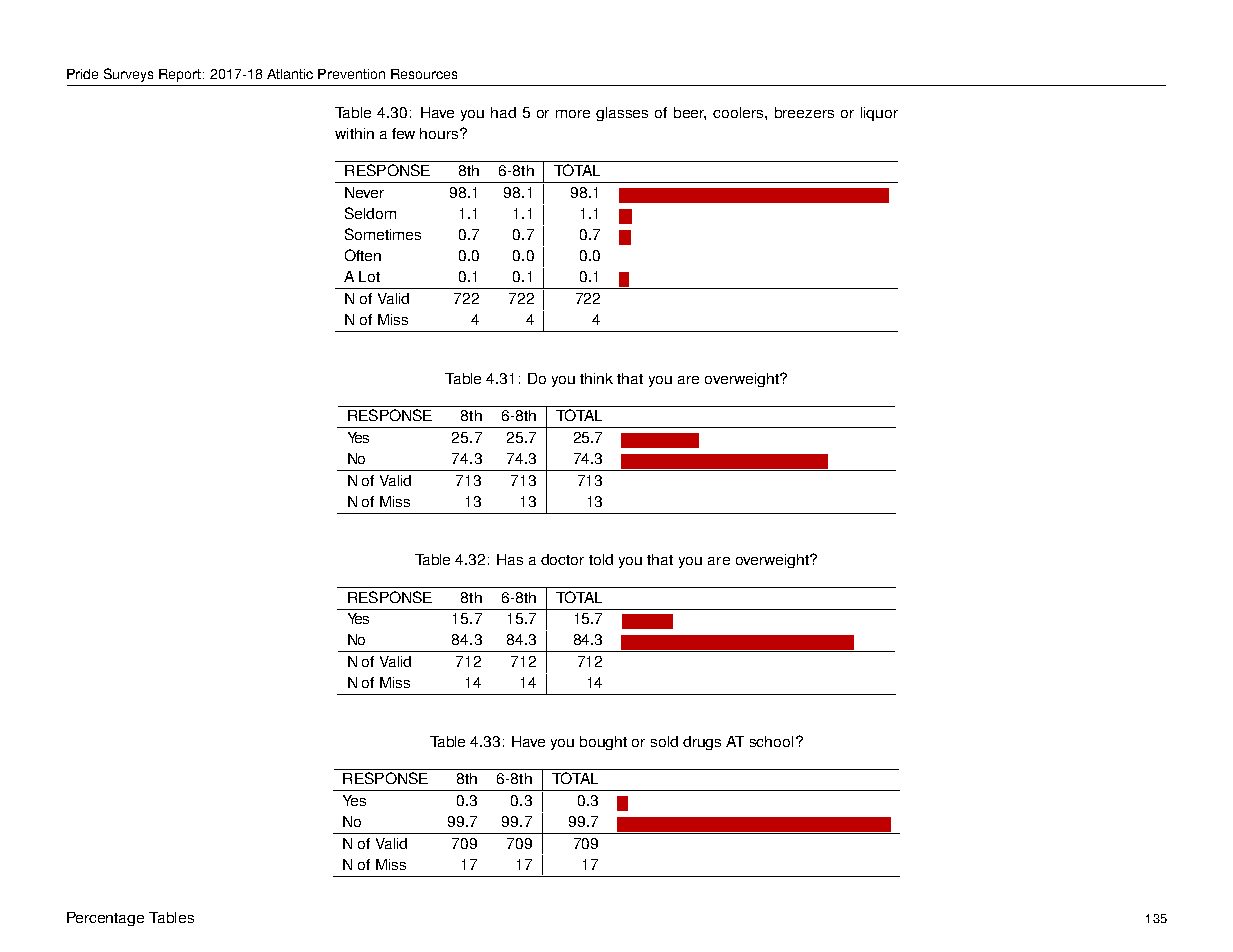 The height and width of the document is (952, 1233). I want to click on Has, so click(510, 559).
